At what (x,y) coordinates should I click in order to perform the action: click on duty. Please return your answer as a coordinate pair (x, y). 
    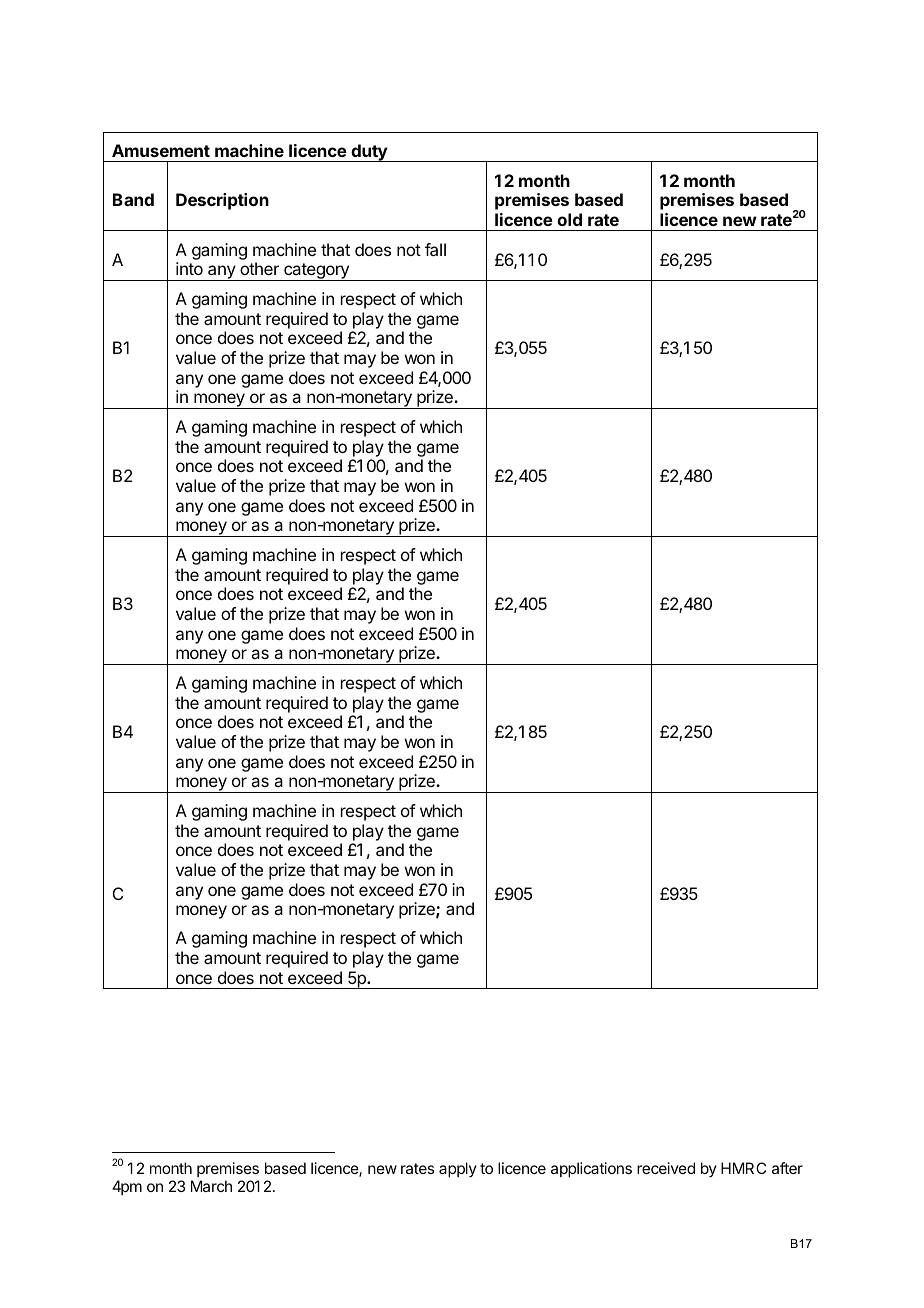
    Looking at the image, I should click on (369, 153).
